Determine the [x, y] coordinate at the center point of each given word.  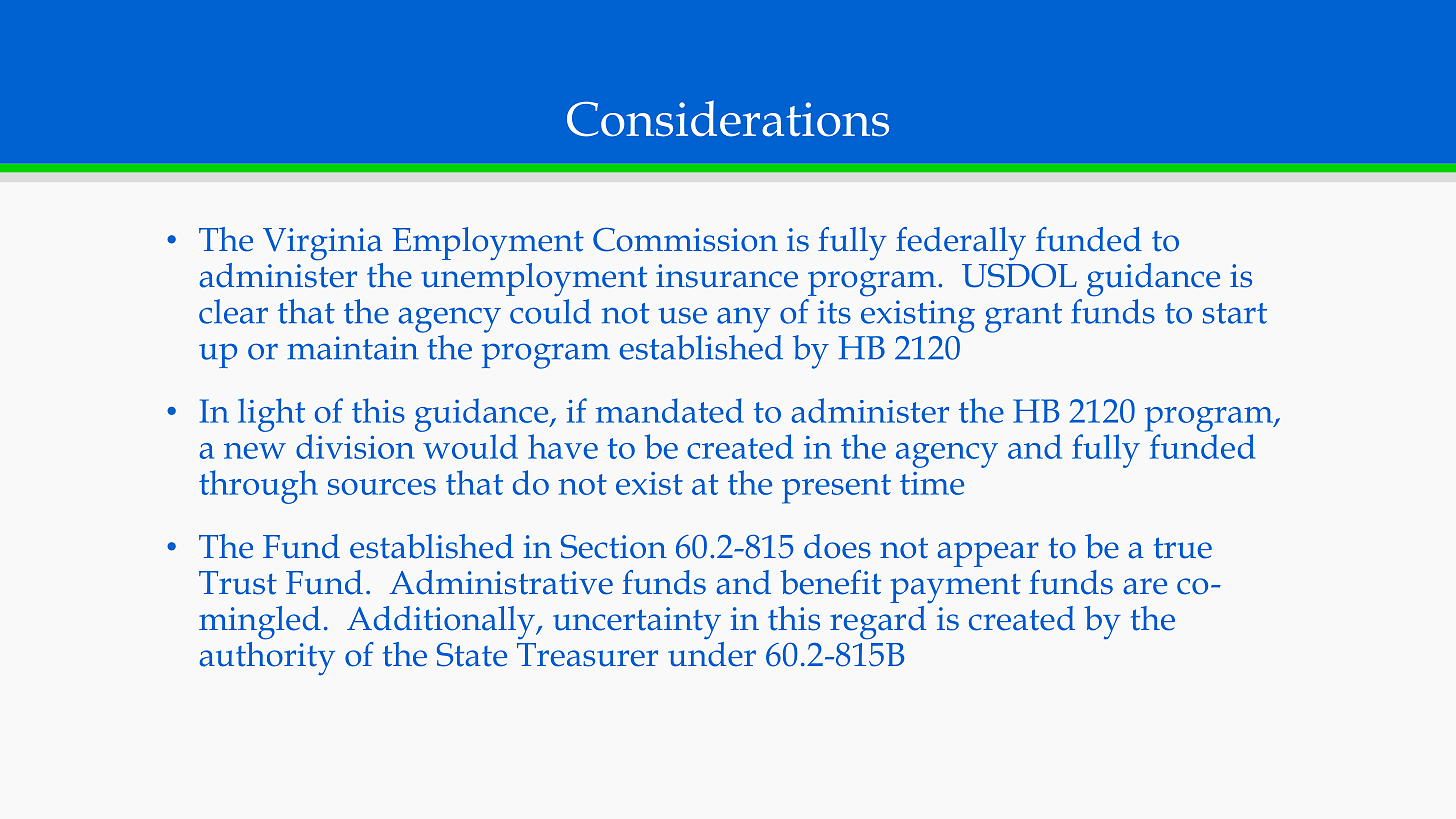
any [743, 320]
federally [961, 244]
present [836, 489]
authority [267, 657]
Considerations [728, 118]
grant [1023, 318]
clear [233, 311]
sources [382, 487]
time [932, 483]
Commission [685, 239]
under [712, 653]
